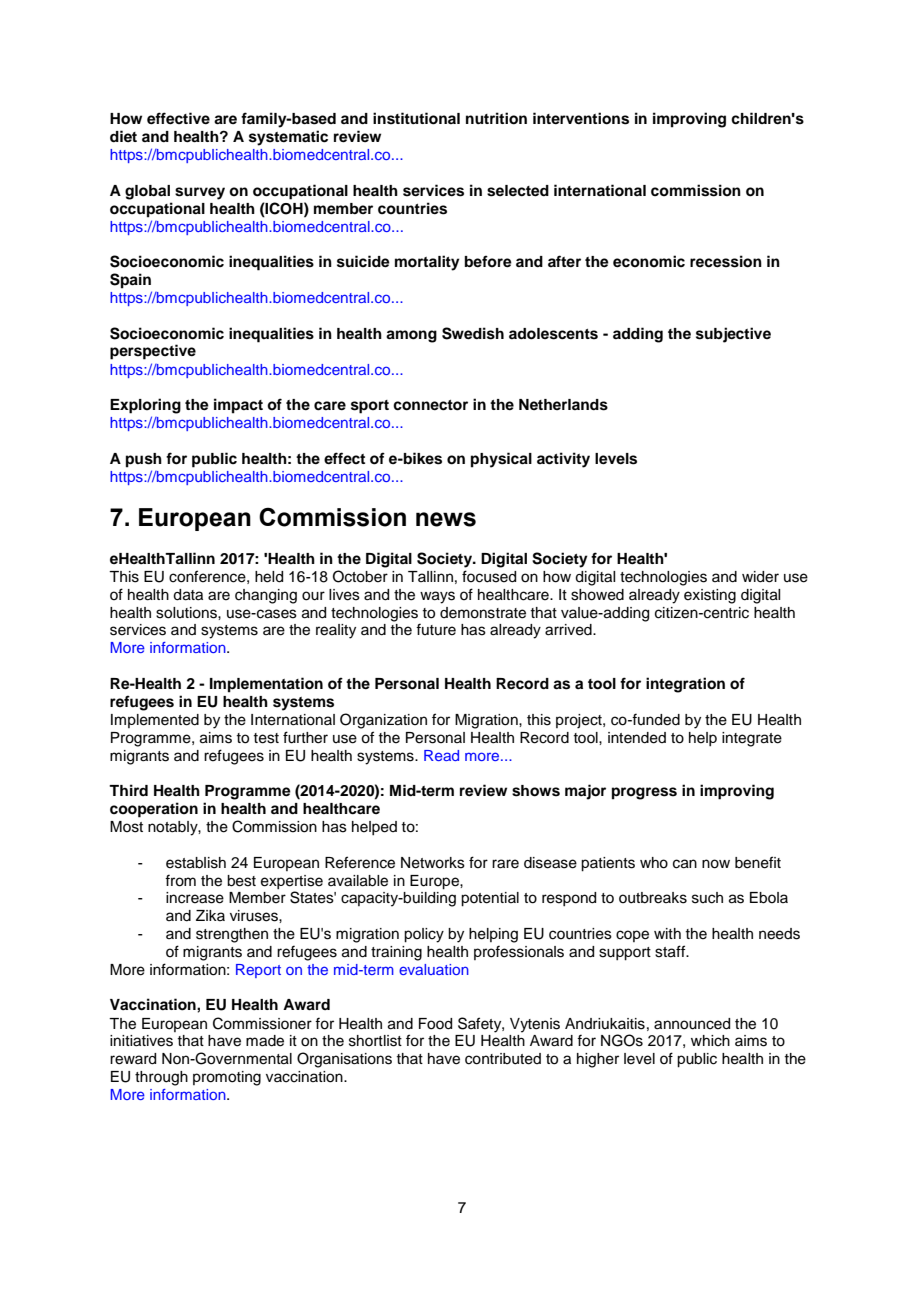 The width and height of the screenshot is (924, 1308). Describe the element at coordinates (581, 118) in the screenshot. I see `interventions` at that location.
